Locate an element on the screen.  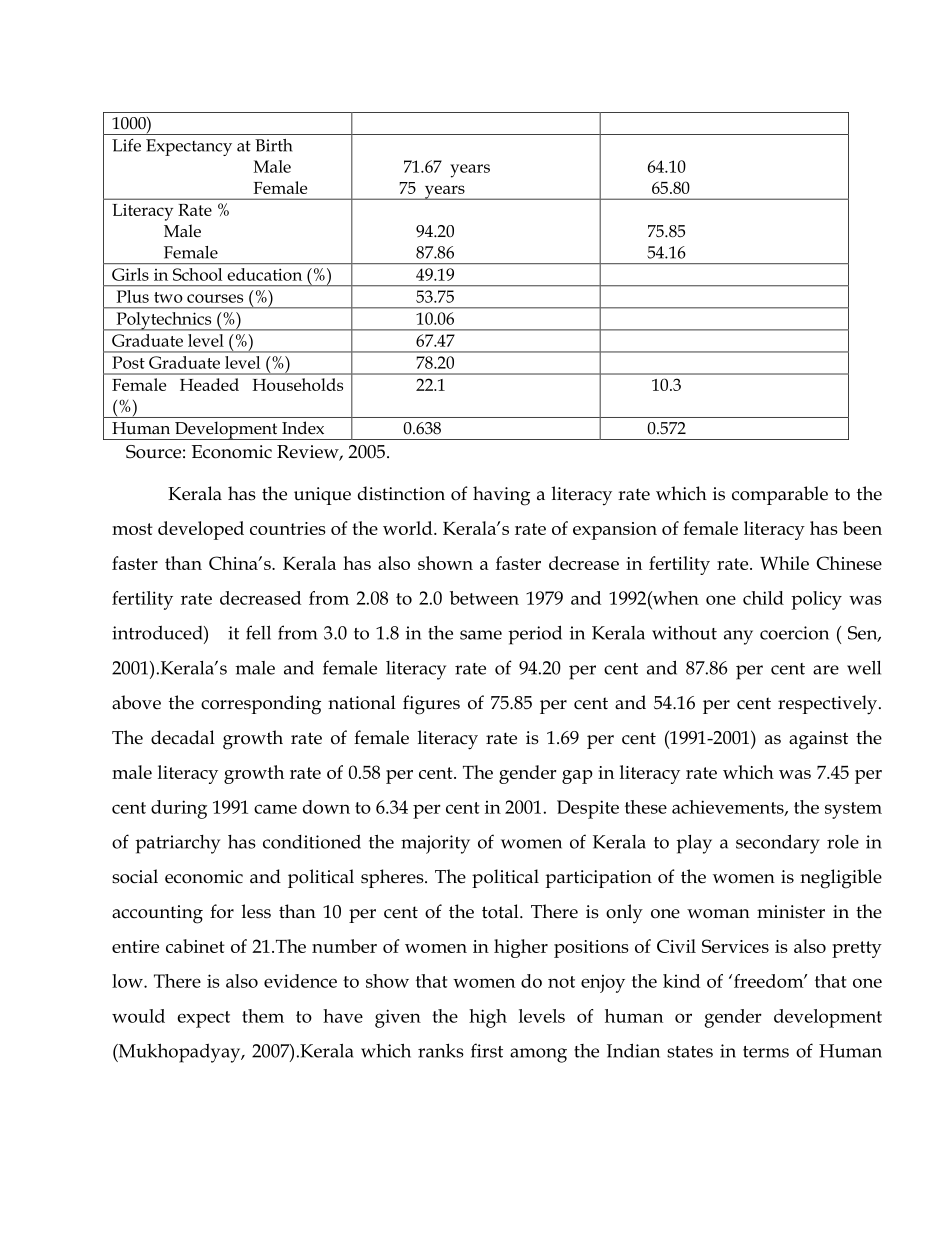
them is located at coordinates (263, 1016).
